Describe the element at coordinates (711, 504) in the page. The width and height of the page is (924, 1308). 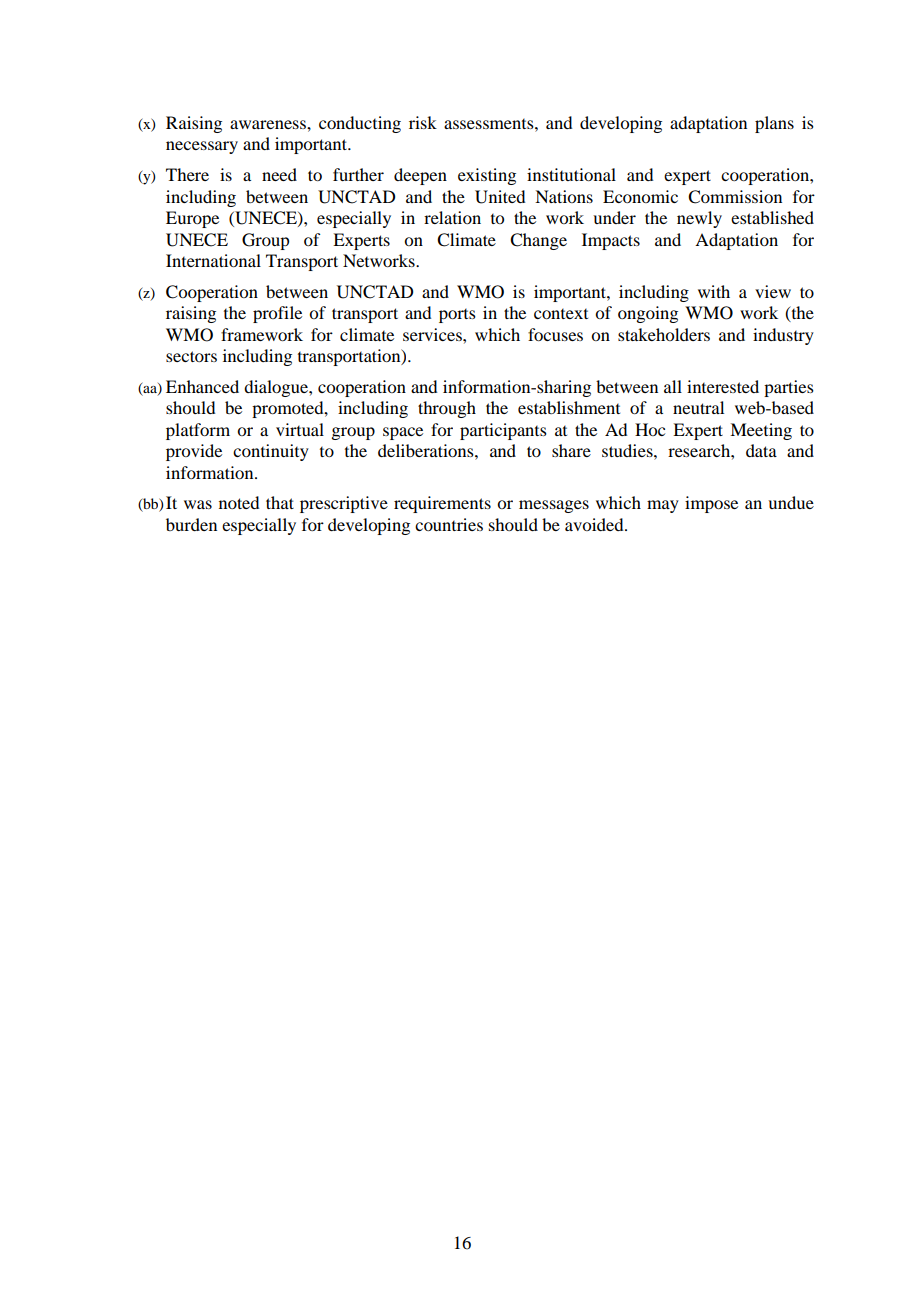
I see `impose` at that location.
